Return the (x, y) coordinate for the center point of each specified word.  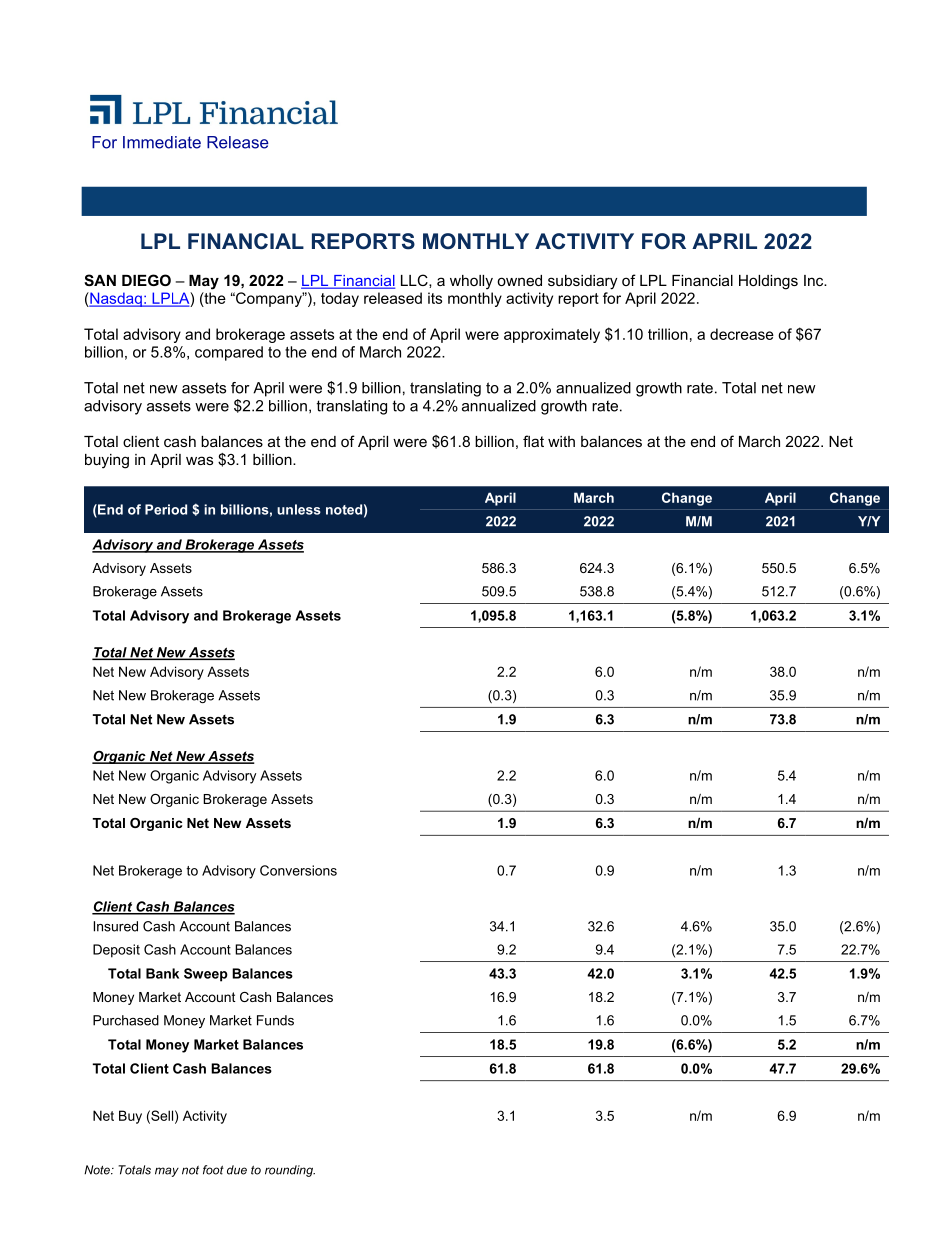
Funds (275, 1020)
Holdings (768, 282)
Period (166, 509)
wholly (471, 282)
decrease (742, 334)
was (199, 460)
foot (213, 1170)
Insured (116, 926)
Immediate (162, 142)
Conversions (298, 870)
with (561, 441)
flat (533, 441)
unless (299, 509)
